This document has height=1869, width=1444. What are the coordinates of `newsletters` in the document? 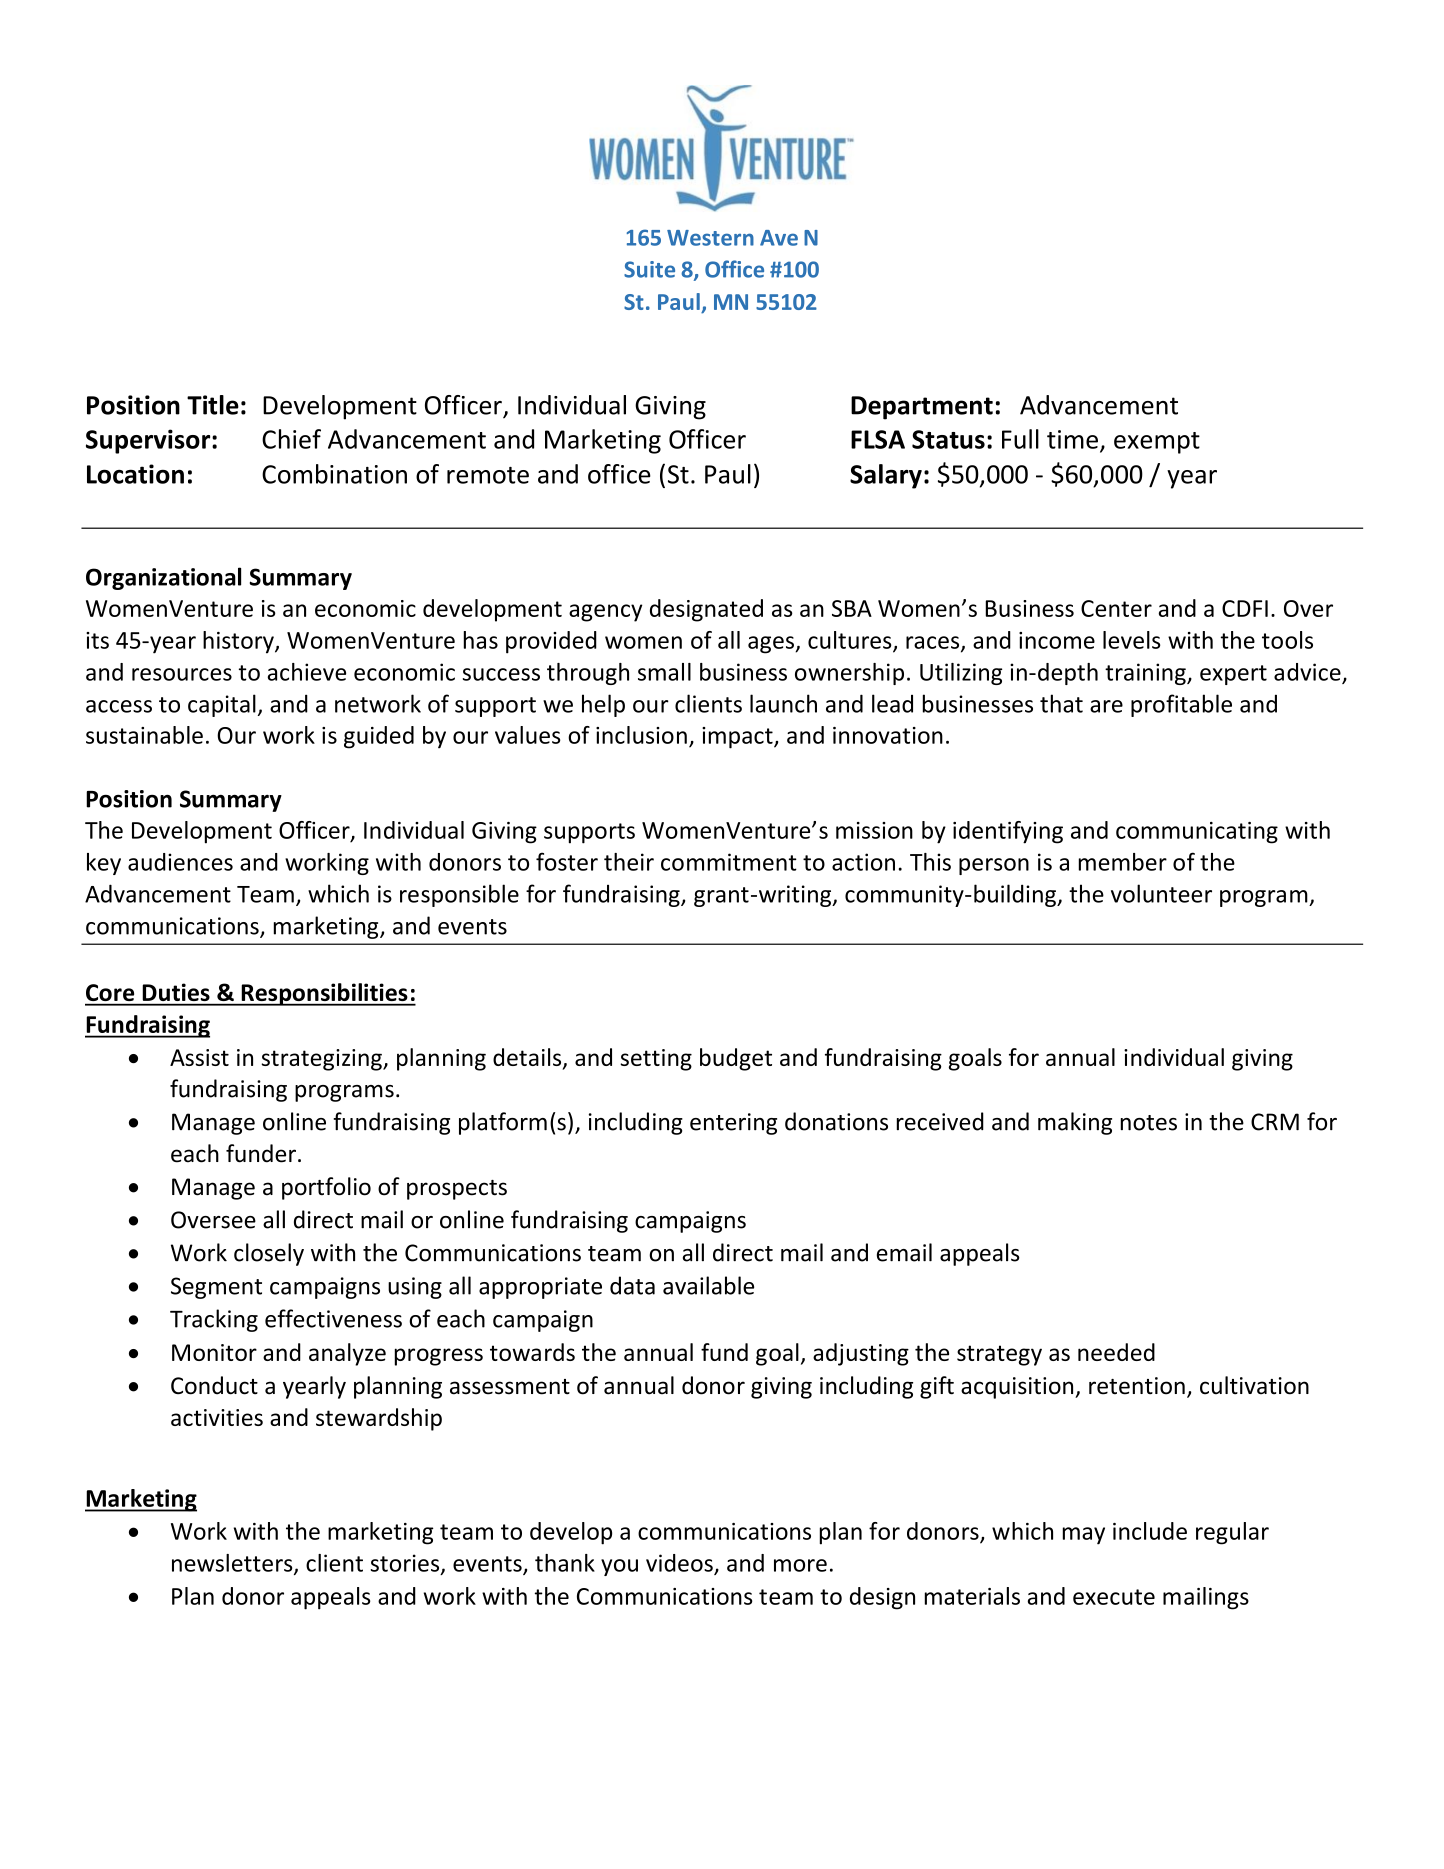 It's located at (233, 1564).
